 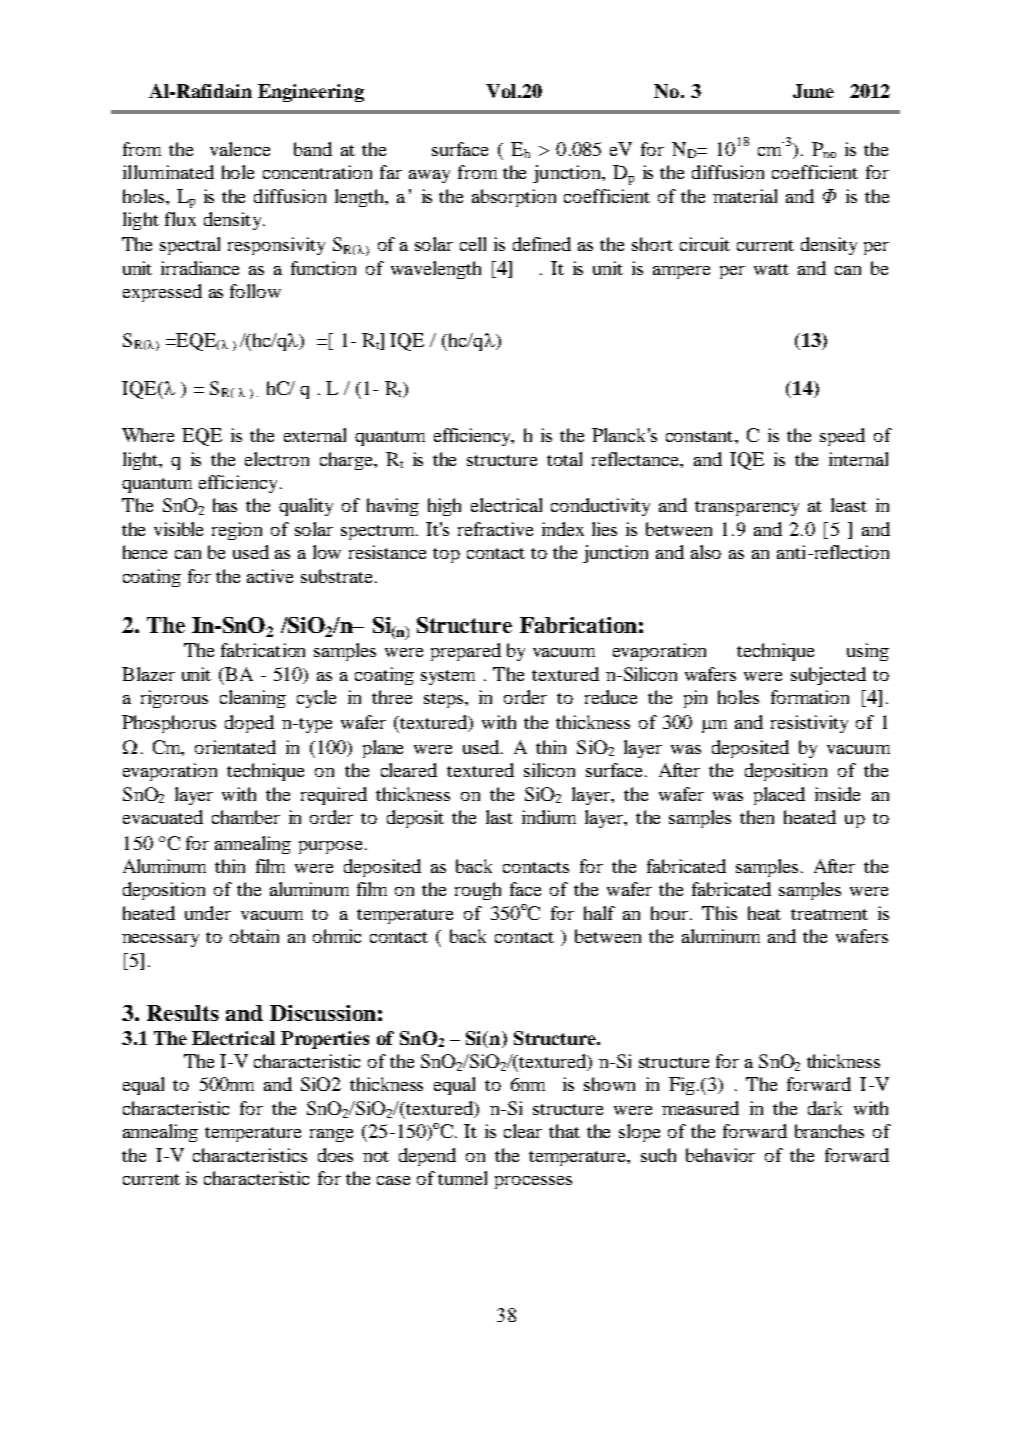 What do you see at coordinates (466, 652) in the page?
I see `prepared` at bounding box center [466, 652].
